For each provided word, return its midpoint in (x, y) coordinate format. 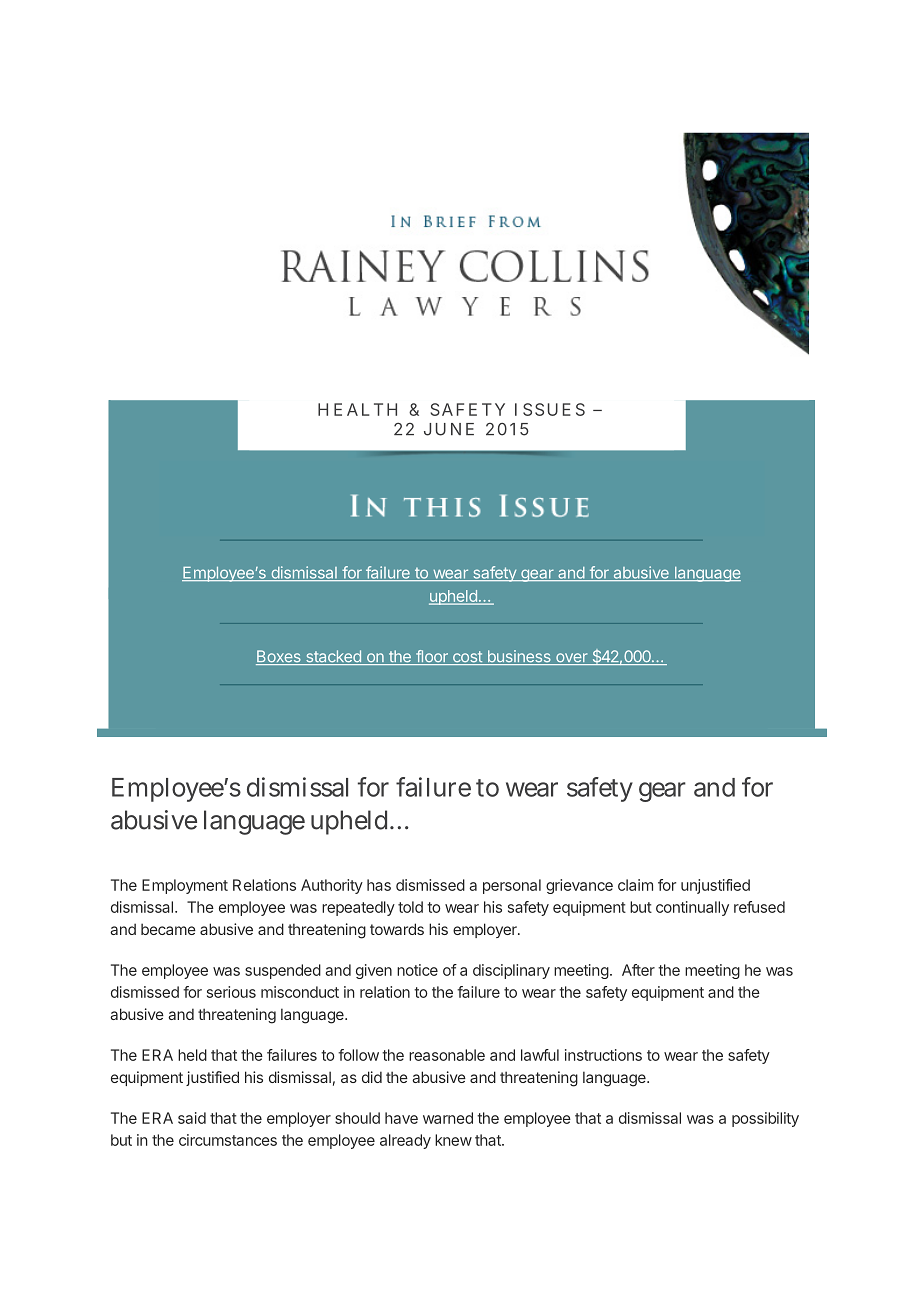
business (519, 657)
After (638, 970)
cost (467, 658)
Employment (185, 886)
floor (432, 657)
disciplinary (511, 971)
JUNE (449, 429)
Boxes (279, 657)
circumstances (228, 1140)
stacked (333, 657)
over (572, 659)
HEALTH (357, 409)
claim (635, 885)
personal (512, 886)
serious (231, 992)
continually (692, 908)
